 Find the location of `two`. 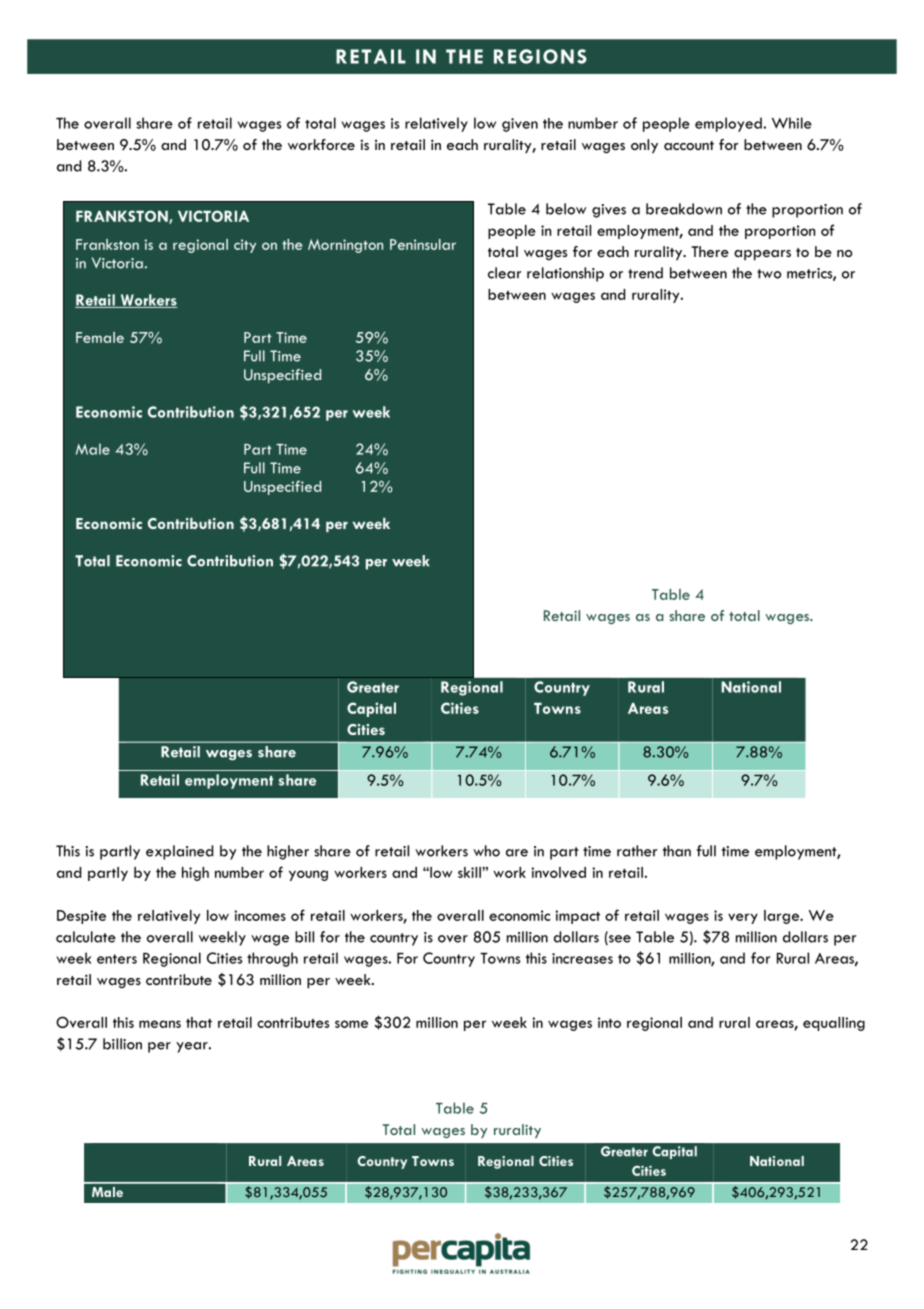

two is located at coordinates (769, 274).
